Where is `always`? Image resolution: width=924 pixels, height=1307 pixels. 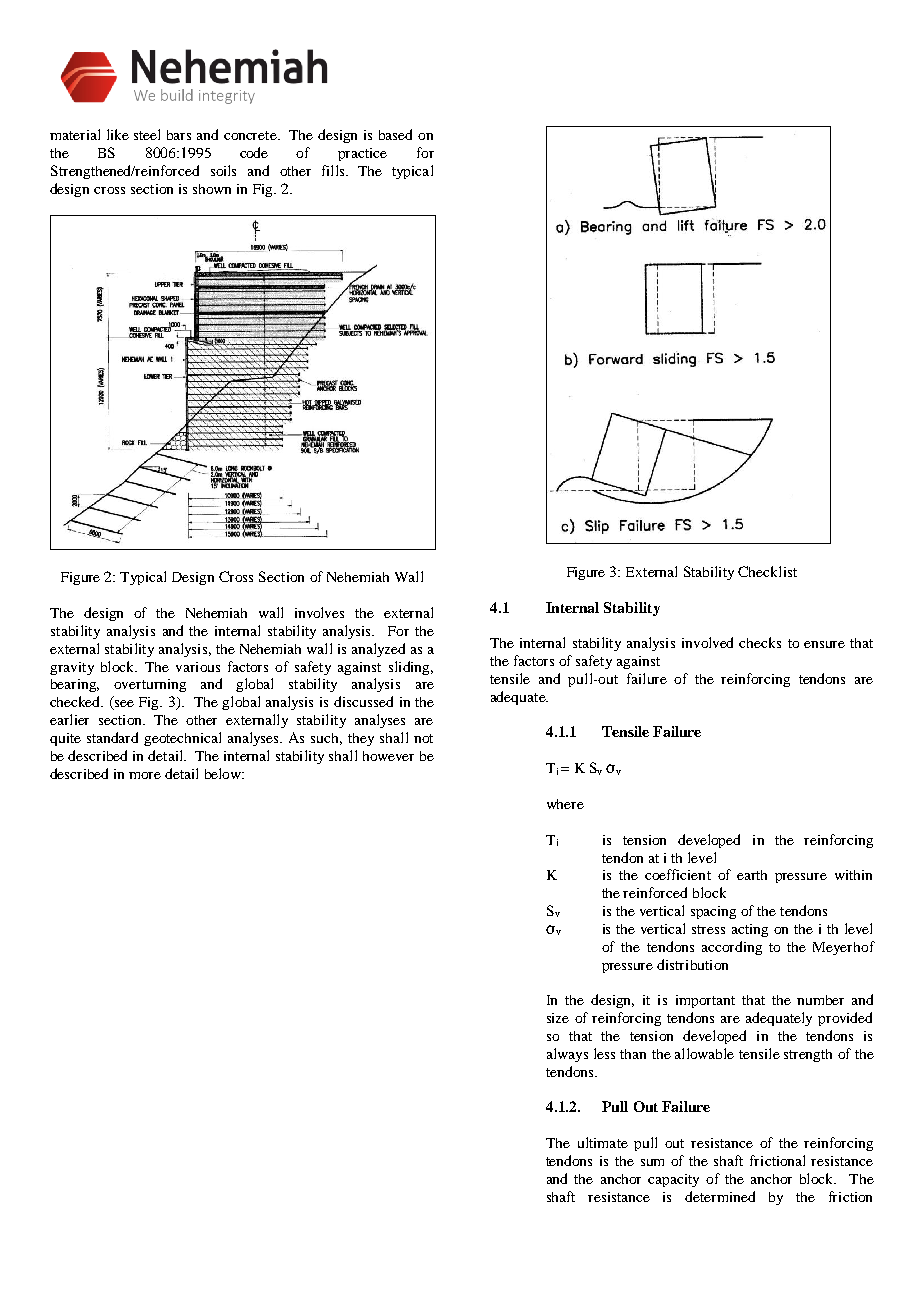
always is located at coordinates (567, 1055).
